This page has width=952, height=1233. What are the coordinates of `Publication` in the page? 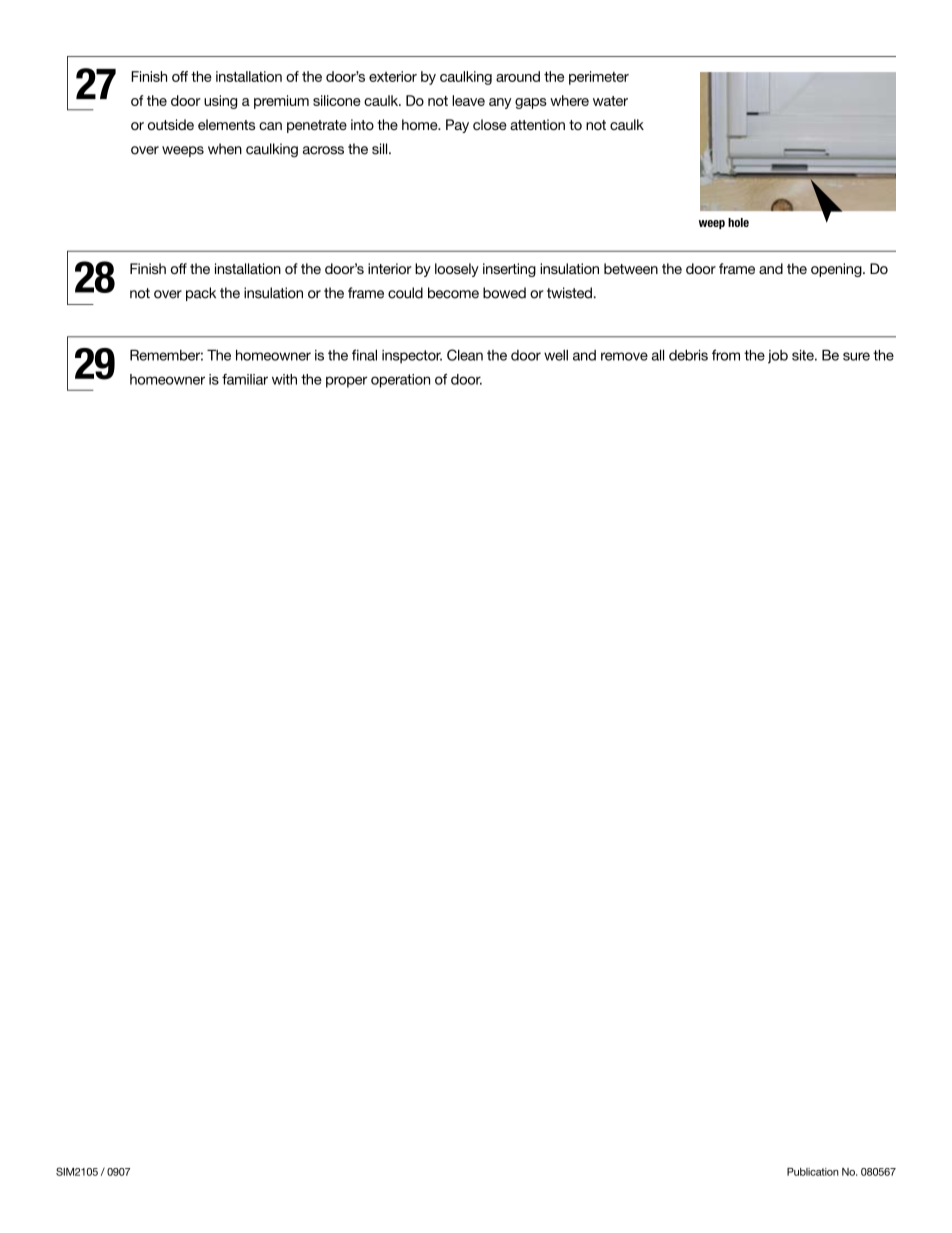 It's located at (813, 1172).
